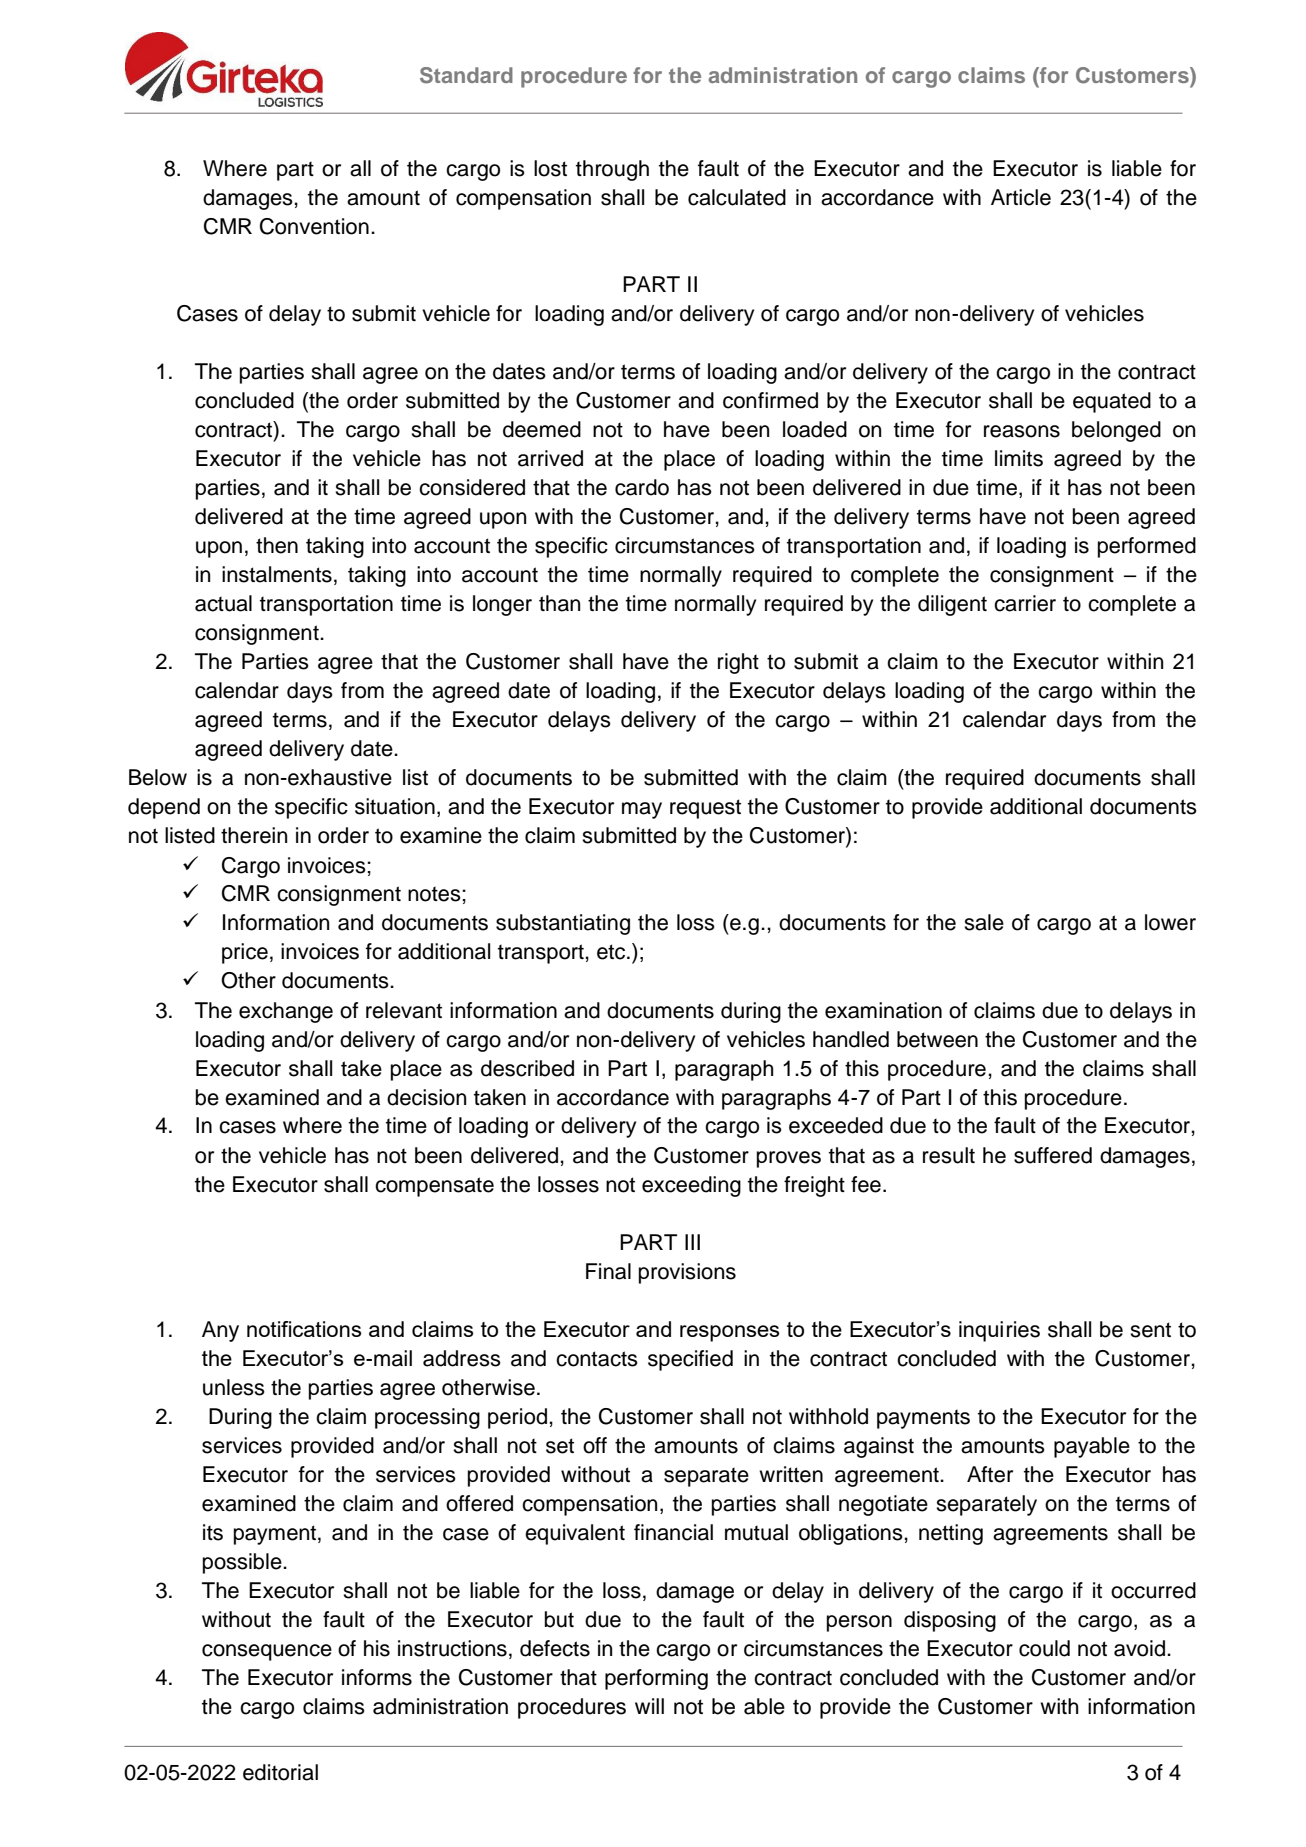 Image resolution: width=1306 pixels, height=1847 pixels. What do you see at coordinates (314, 226) in the page?
I see `Convention` at bounding box center [314, 226].
